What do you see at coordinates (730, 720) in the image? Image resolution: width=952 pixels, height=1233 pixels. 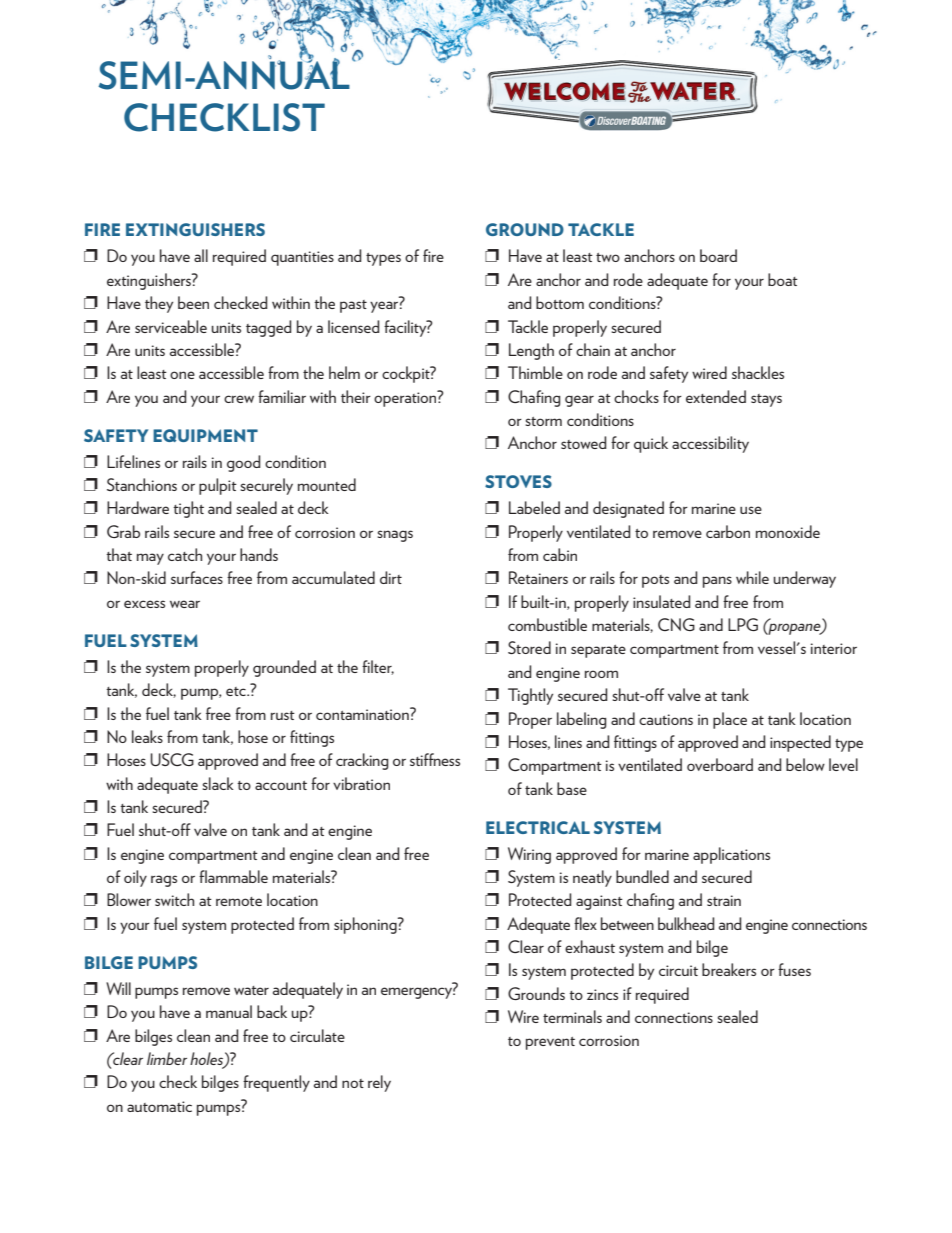 I see `place` at bounding box center [730, 720].
